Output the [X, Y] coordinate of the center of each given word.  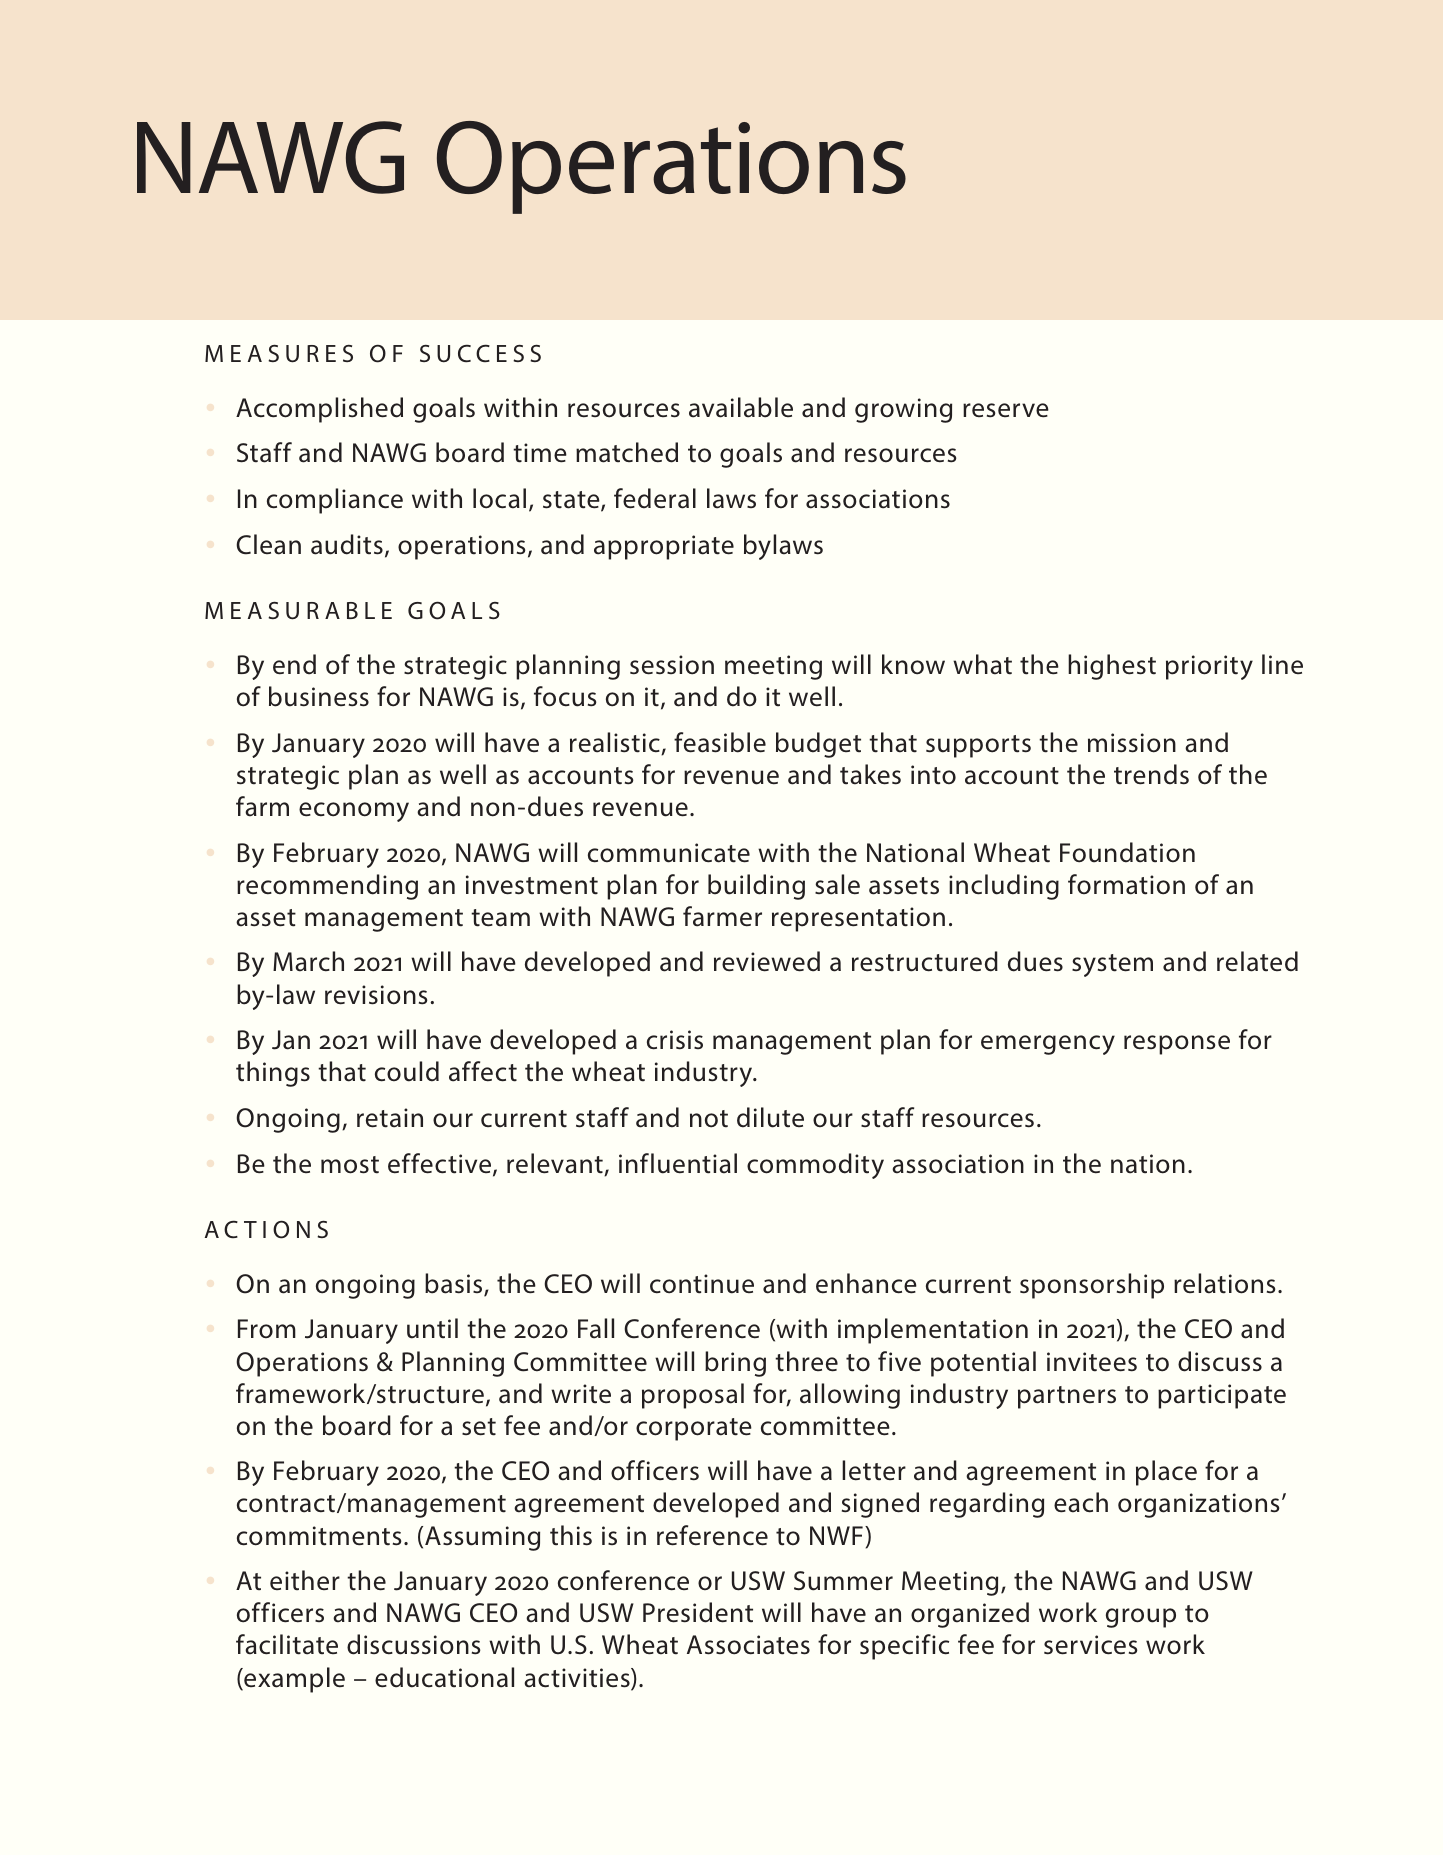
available [741, 407]
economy [354, 812]
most [350, 1165]
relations [1225, 1283]
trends [1151, 774]
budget [818, 745]
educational [444, 1677]
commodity [815, 1166]
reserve [1006, 410]
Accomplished [319, 410]
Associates [748, 1645]
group [1141, 1618]
